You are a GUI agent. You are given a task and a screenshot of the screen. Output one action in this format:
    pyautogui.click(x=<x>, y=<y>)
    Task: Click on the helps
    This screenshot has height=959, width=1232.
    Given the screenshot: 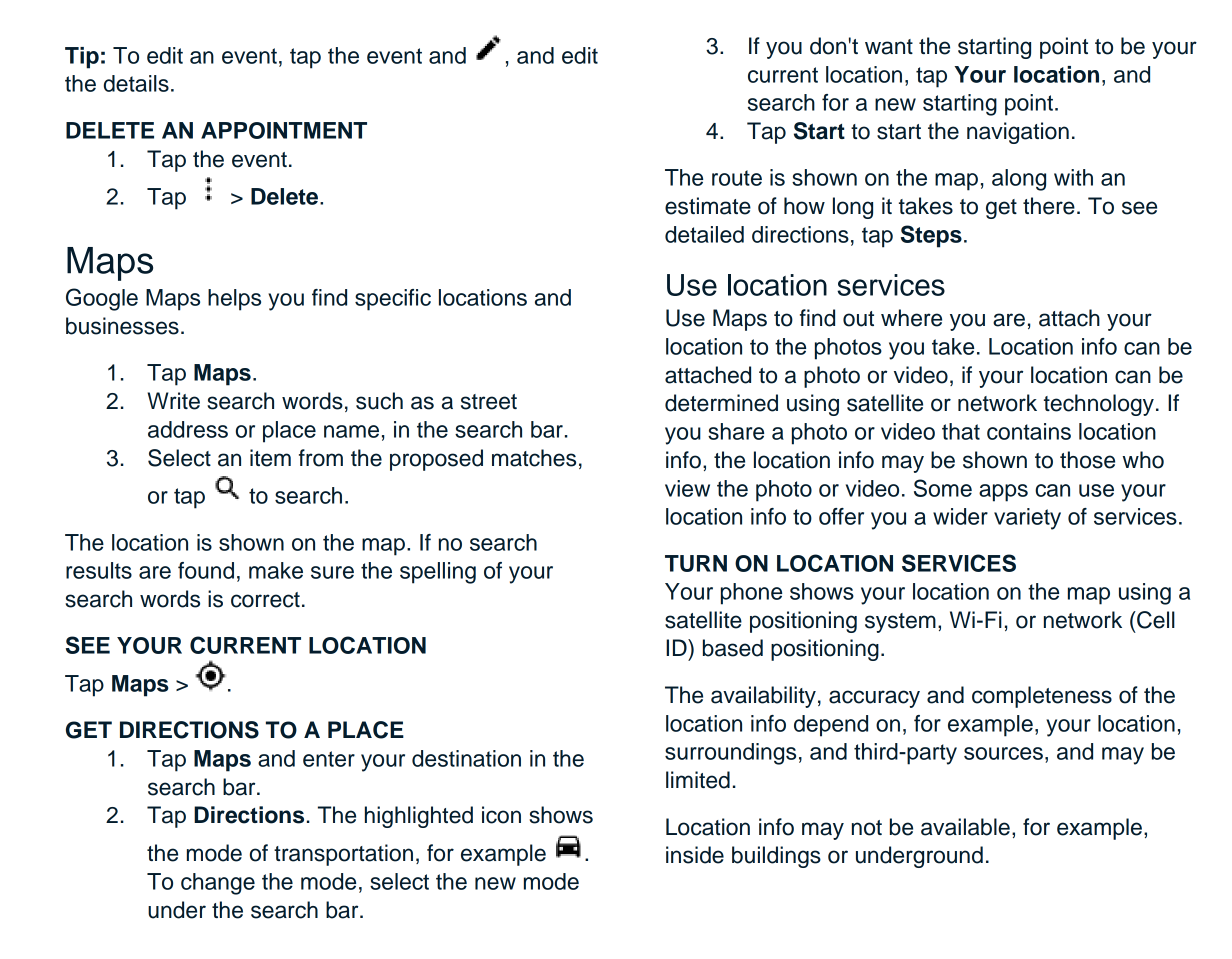 What is the action you would take?
    pyautogui.click(x=234, y=300)
